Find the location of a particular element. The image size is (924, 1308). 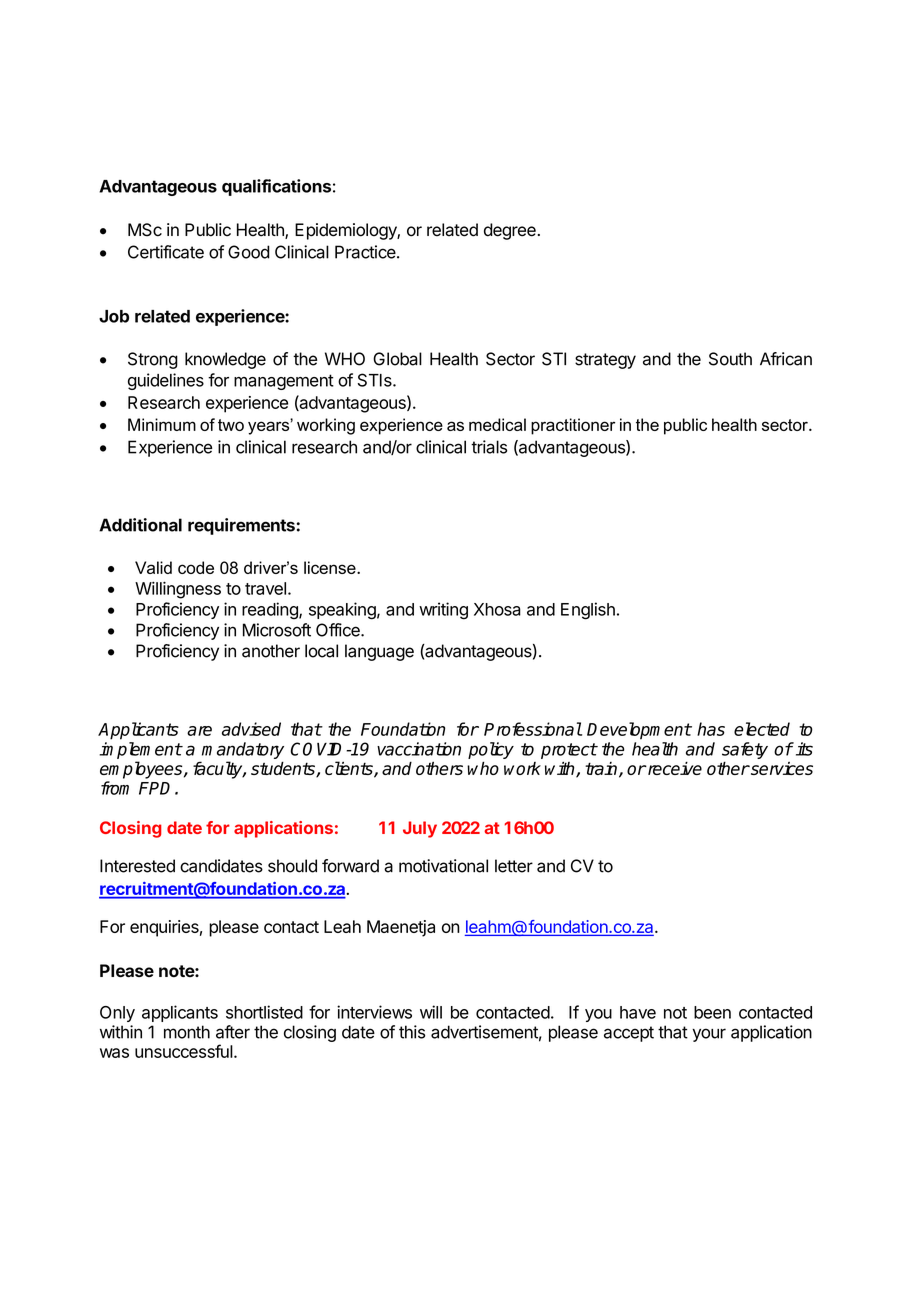

this is located at coordinates (412, 1032).
